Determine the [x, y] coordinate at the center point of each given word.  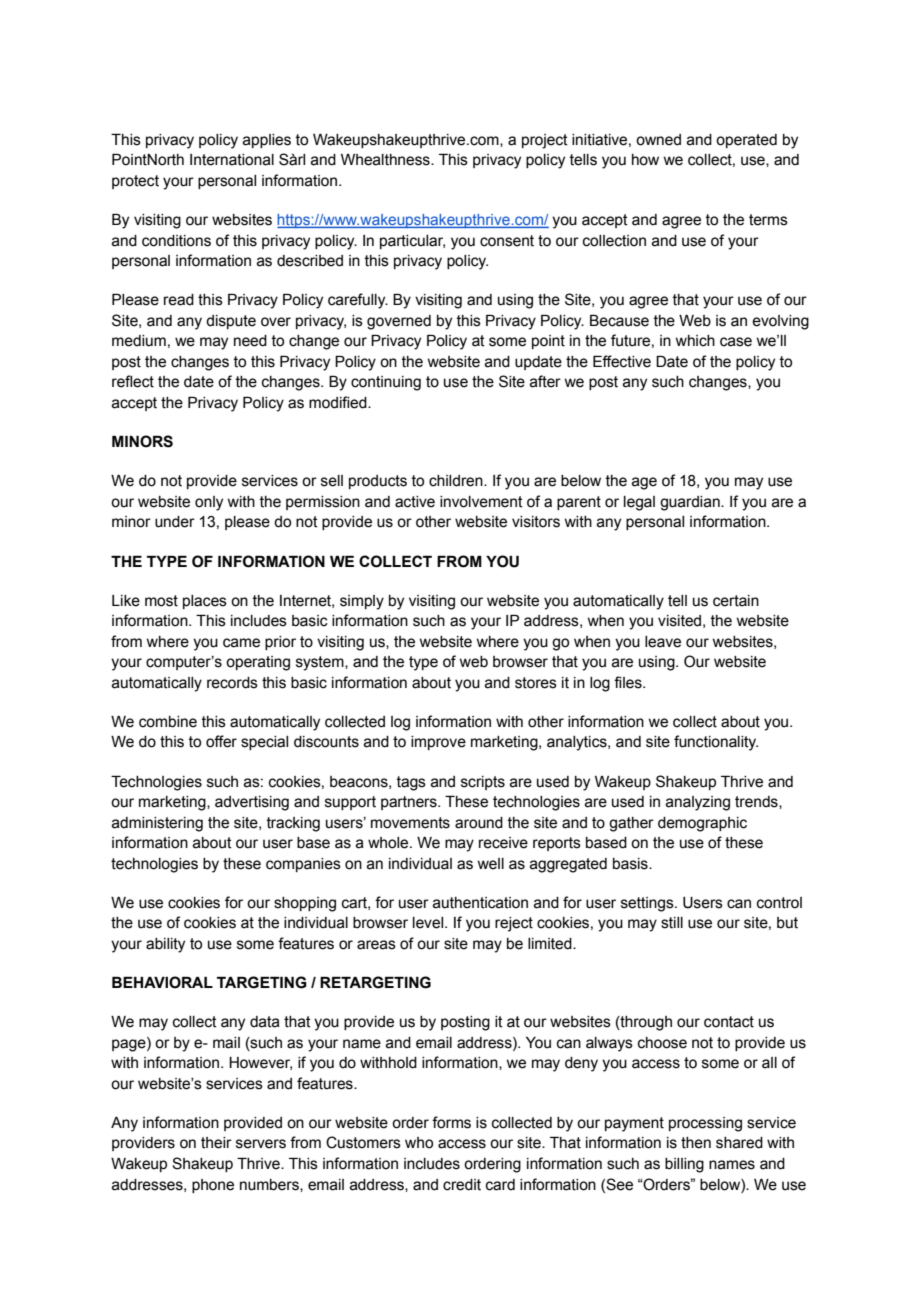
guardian [691, 503]
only [209, 503]
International [232, 160]
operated [746, 141]
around [479, 823]
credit [462, 1185]
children [457, 481]
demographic [702, 824]
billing [684, 1165]
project [545, 141]
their [216, 1143]
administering [157, 824]
